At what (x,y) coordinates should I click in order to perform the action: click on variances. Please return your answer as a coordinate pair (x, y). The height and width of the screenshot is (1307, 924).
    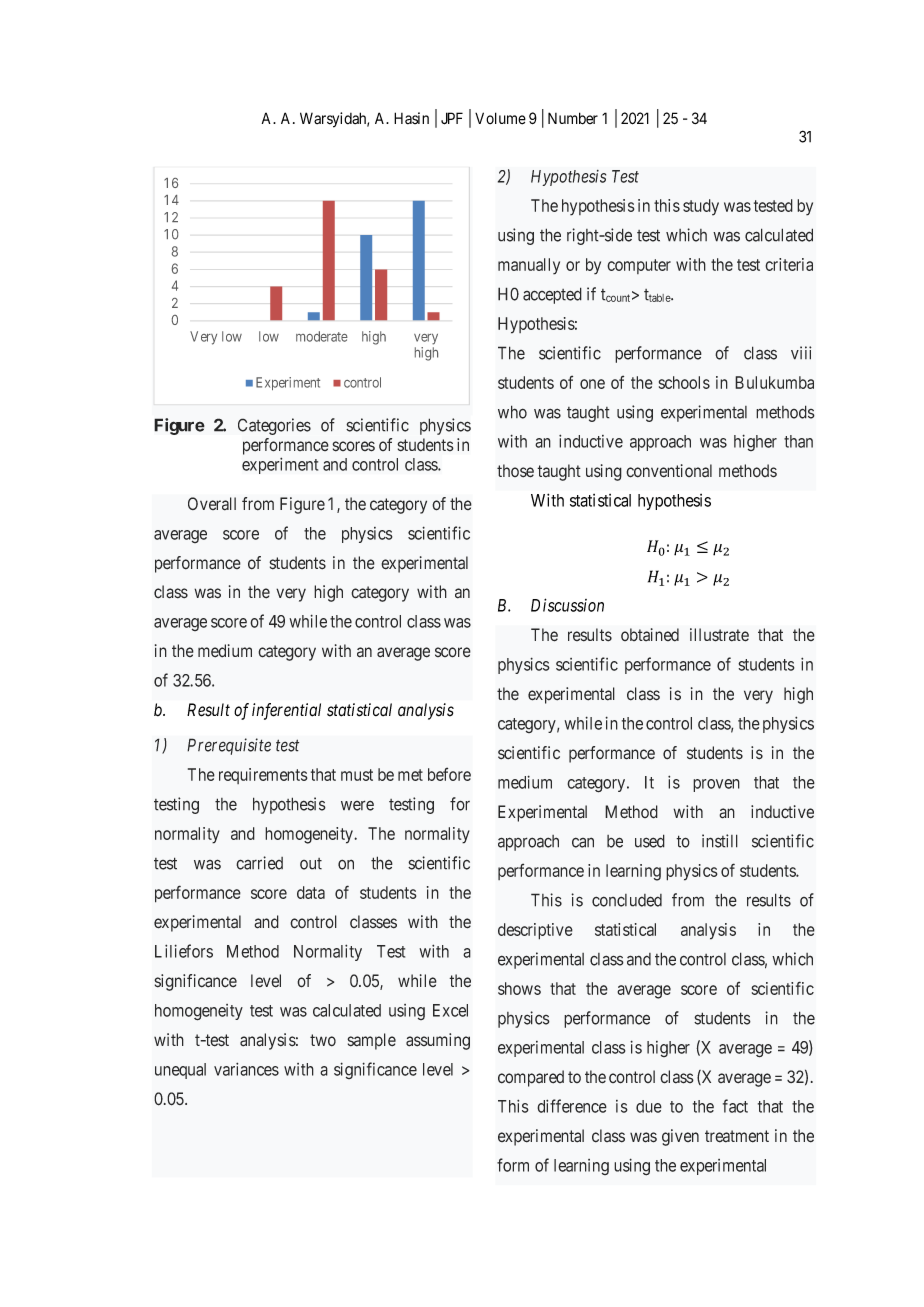
    Looking at the image, I should click on (246, 1069).
